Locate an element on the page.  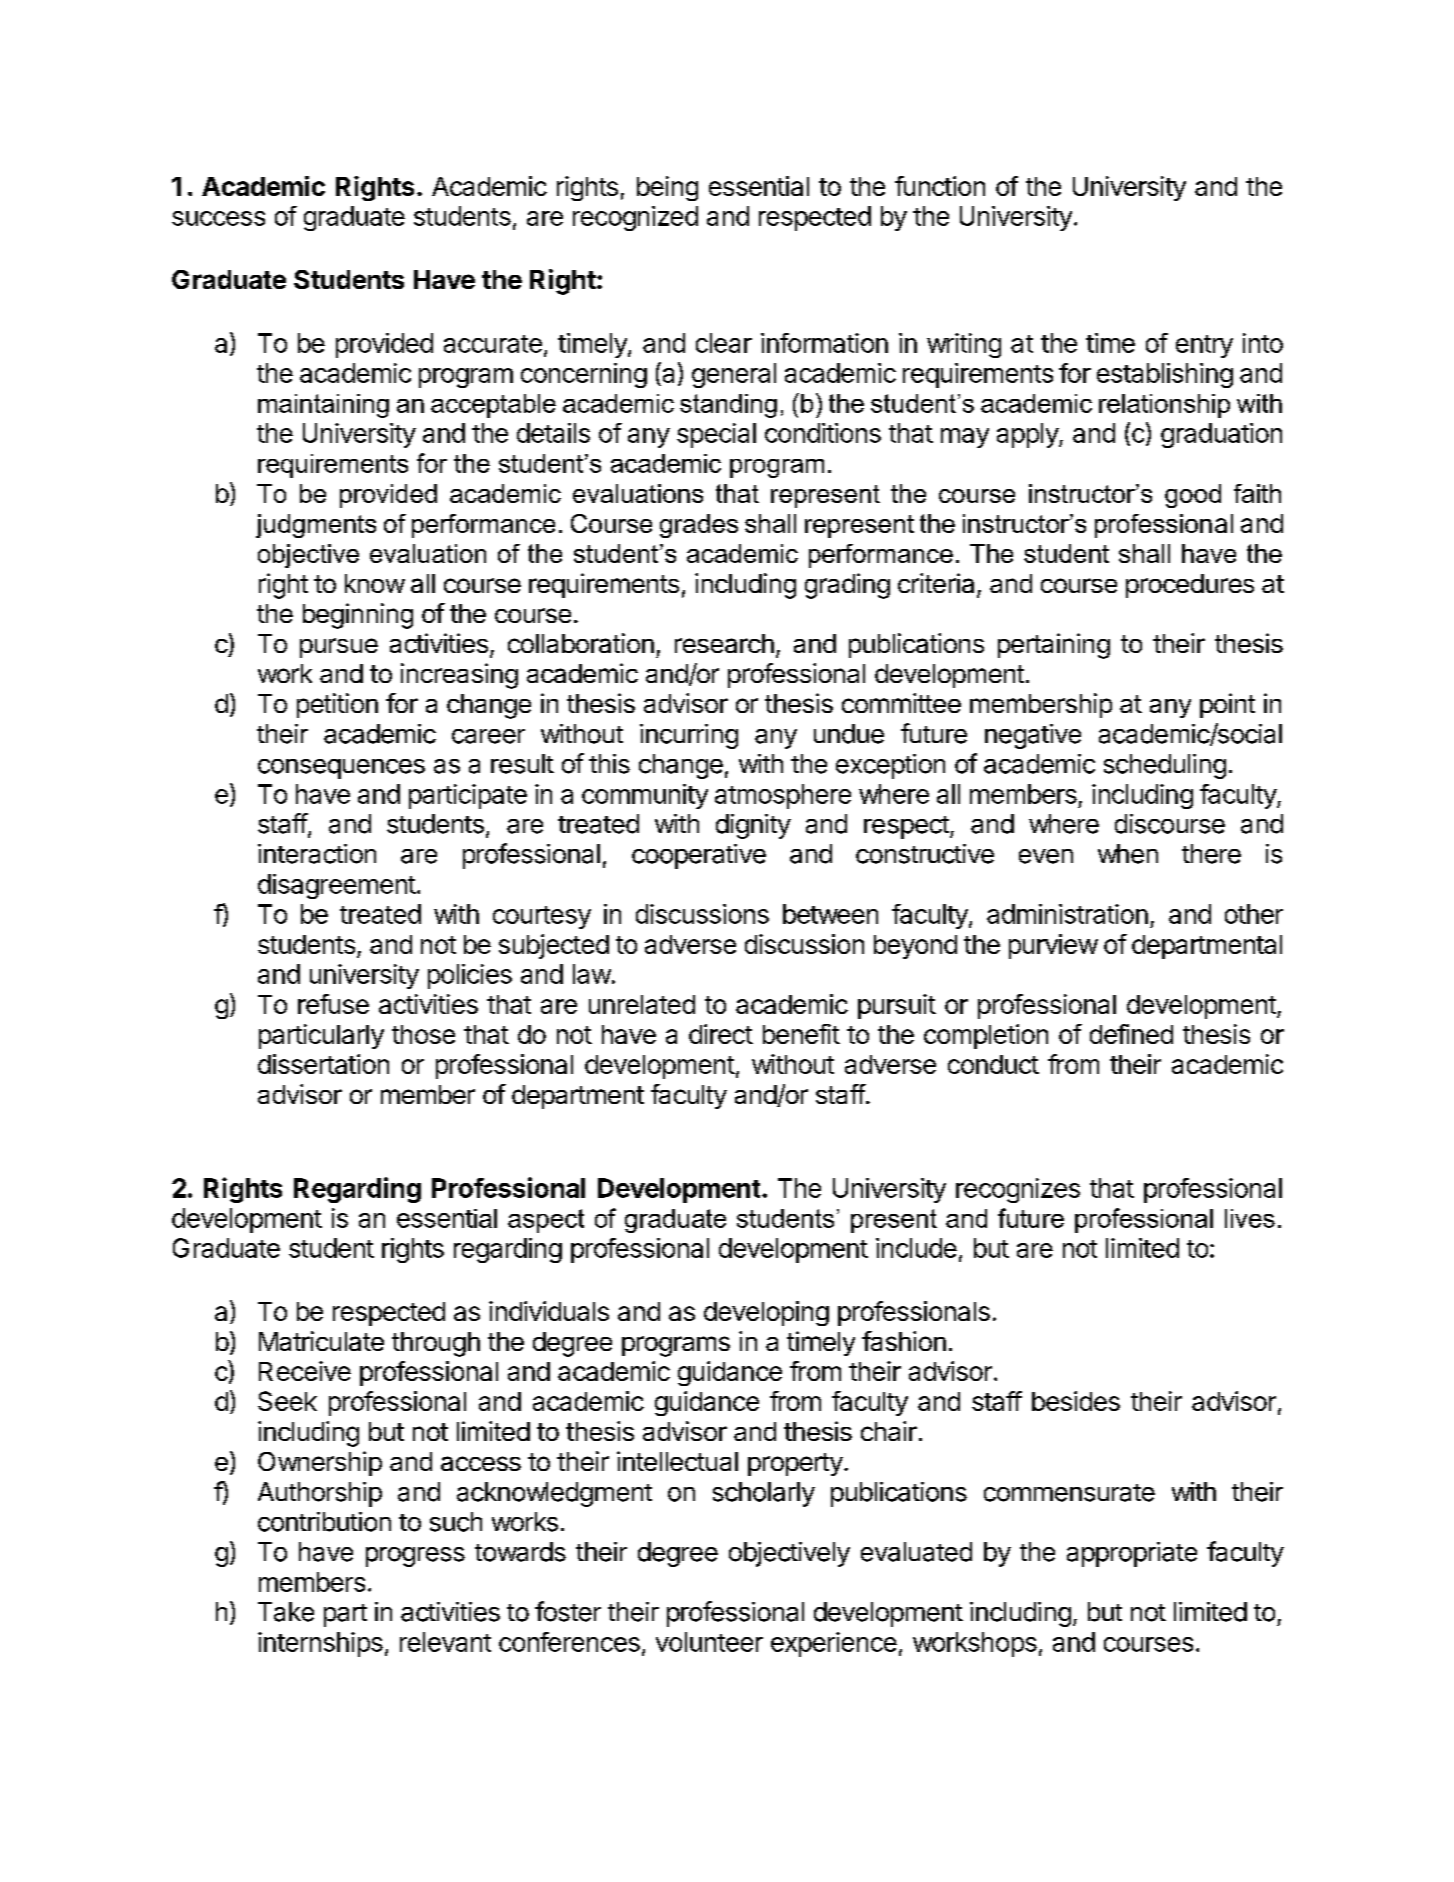
Take is located at coordinates (286, 1612).
